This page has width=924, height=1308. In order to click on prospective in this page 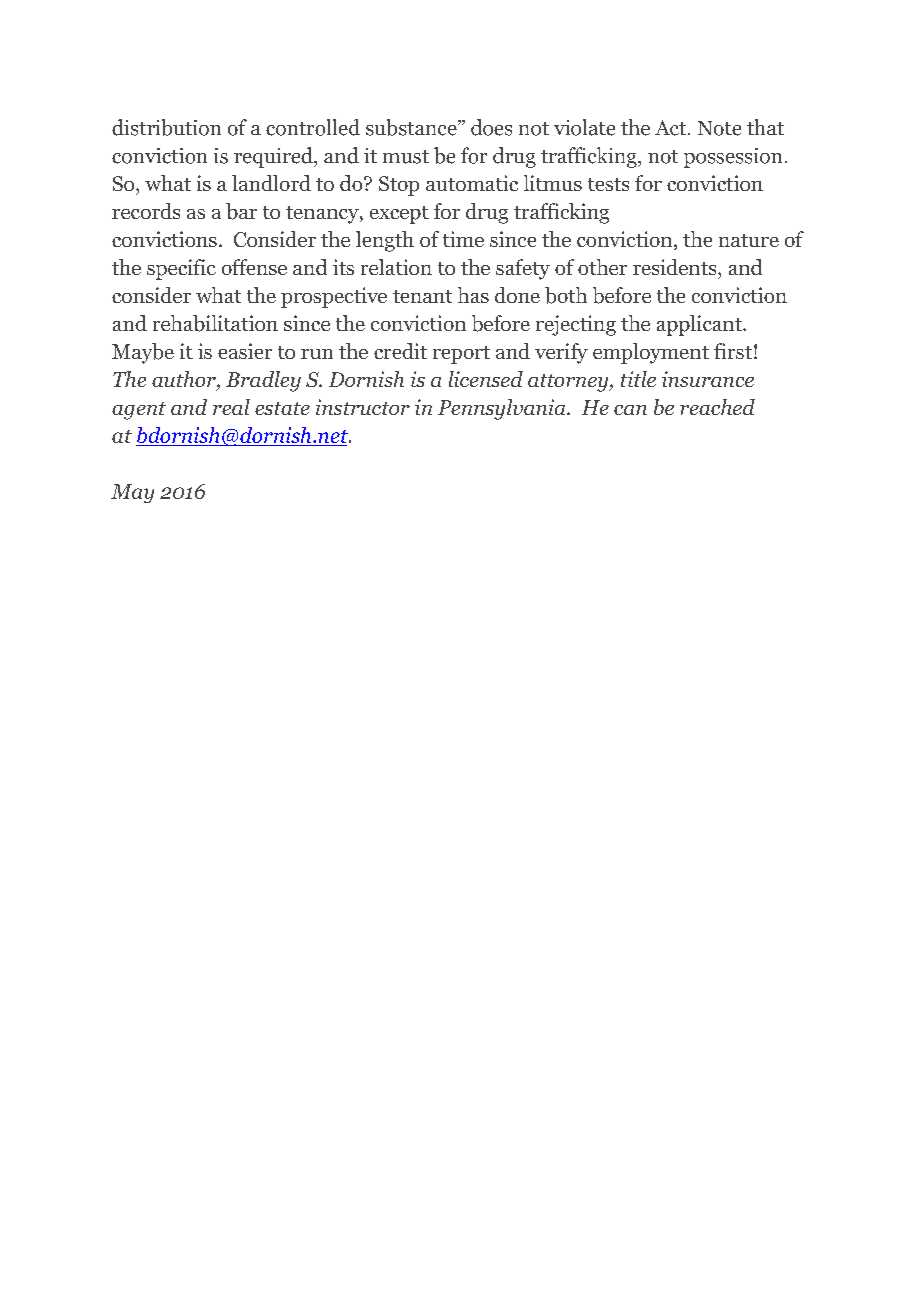, I will do `click(334, 297)`.
